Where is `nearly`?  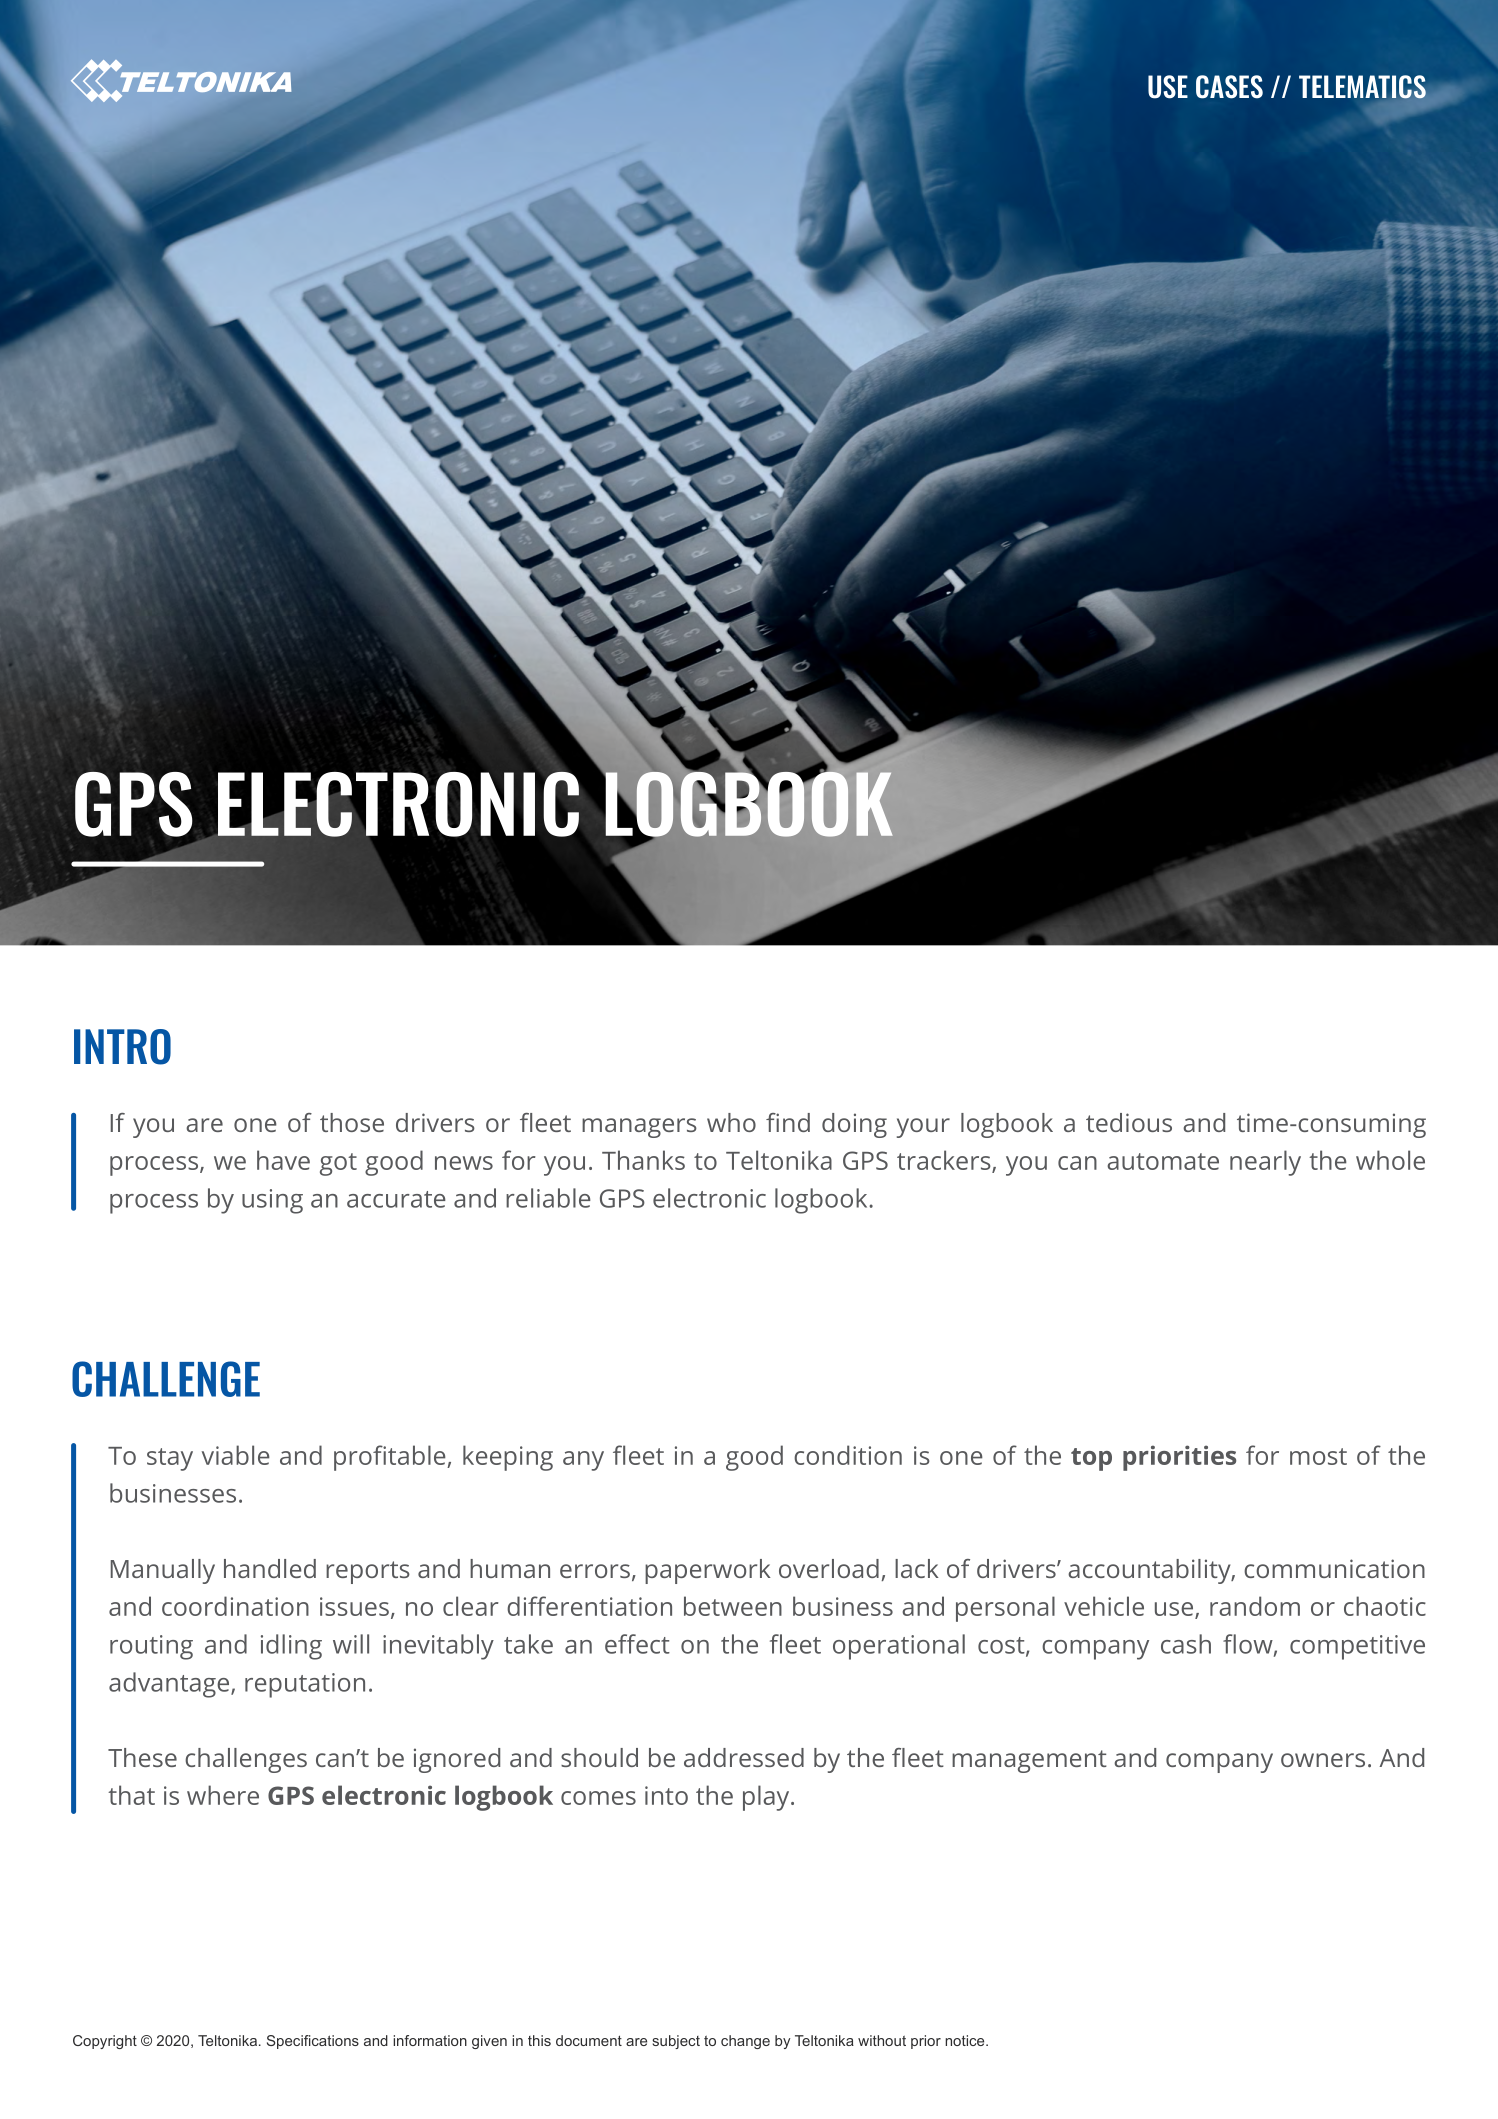 nearly is located at coordinates (1265, 1163).
